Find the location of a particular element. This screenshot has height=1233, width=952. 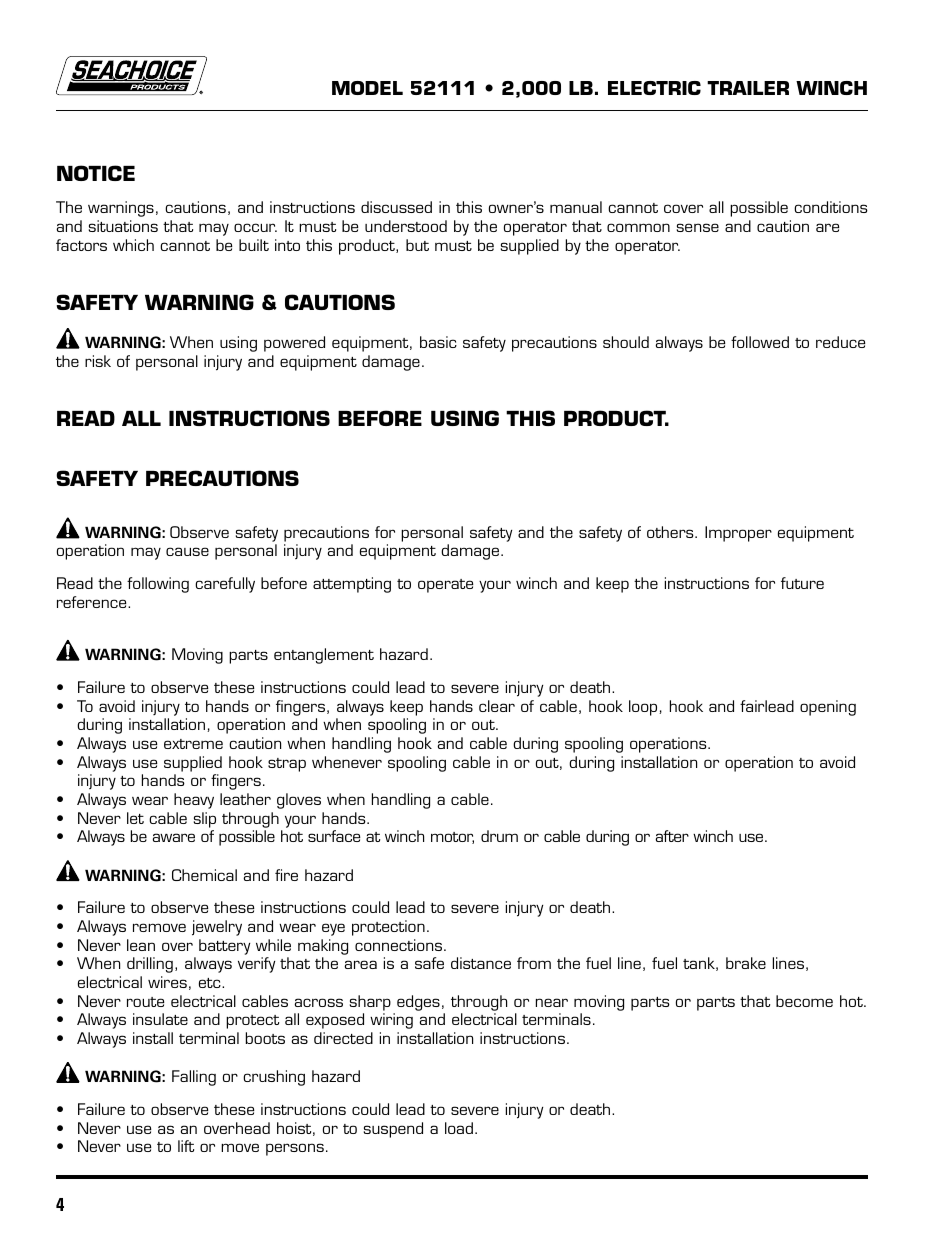

lift is located at coordinates (186, 1146).
